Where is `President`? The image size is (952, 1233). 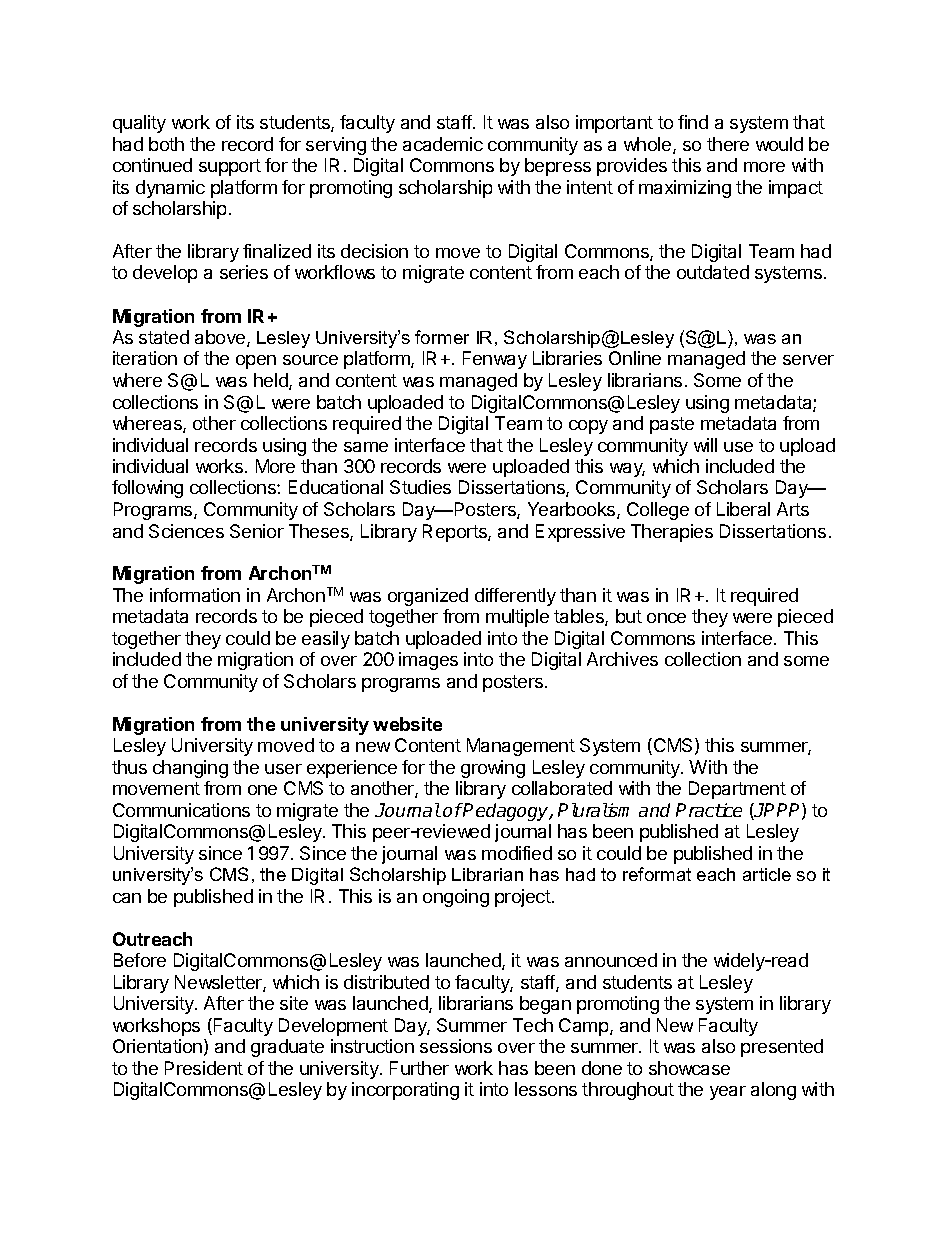
President is located at coordinates (204, 1068).
